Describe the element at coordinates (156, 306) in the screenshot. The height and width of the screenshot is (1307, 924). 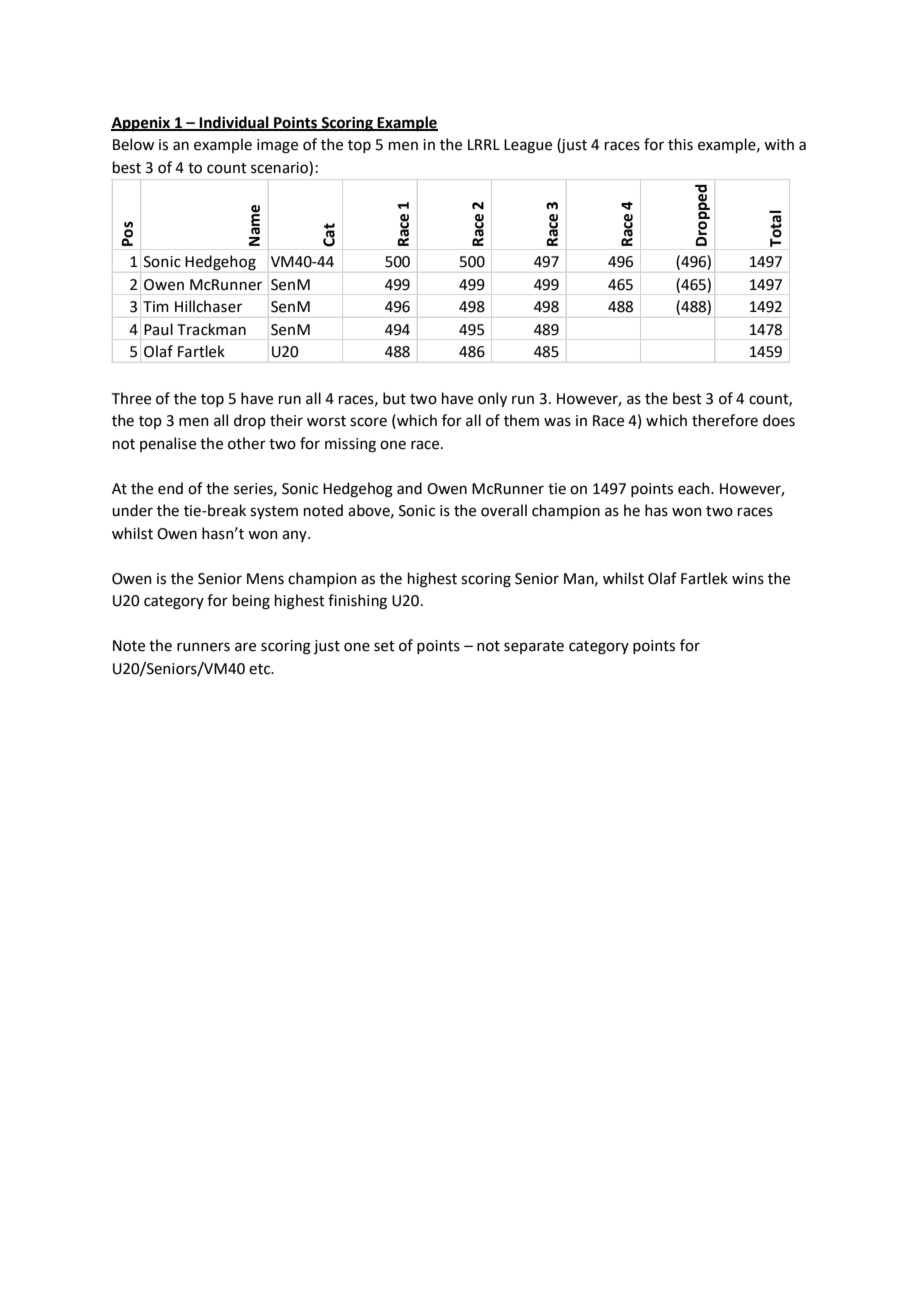
I see `Tim` at that location.
